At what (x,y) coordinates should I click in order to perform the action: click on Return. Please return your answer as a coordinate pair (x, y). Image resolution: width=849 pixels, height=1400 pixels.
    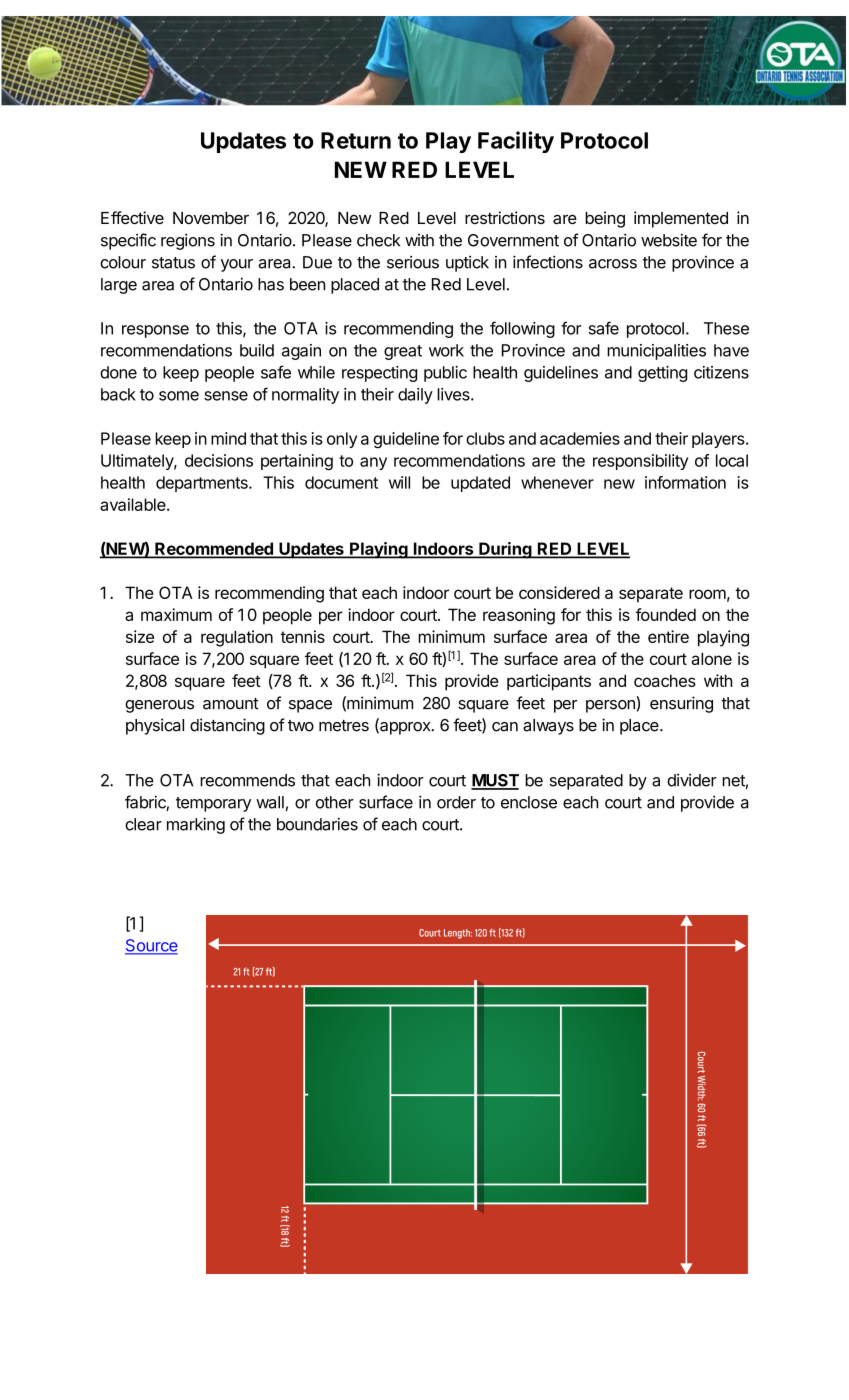
    Looking at the image, I should click on (356, 140).
